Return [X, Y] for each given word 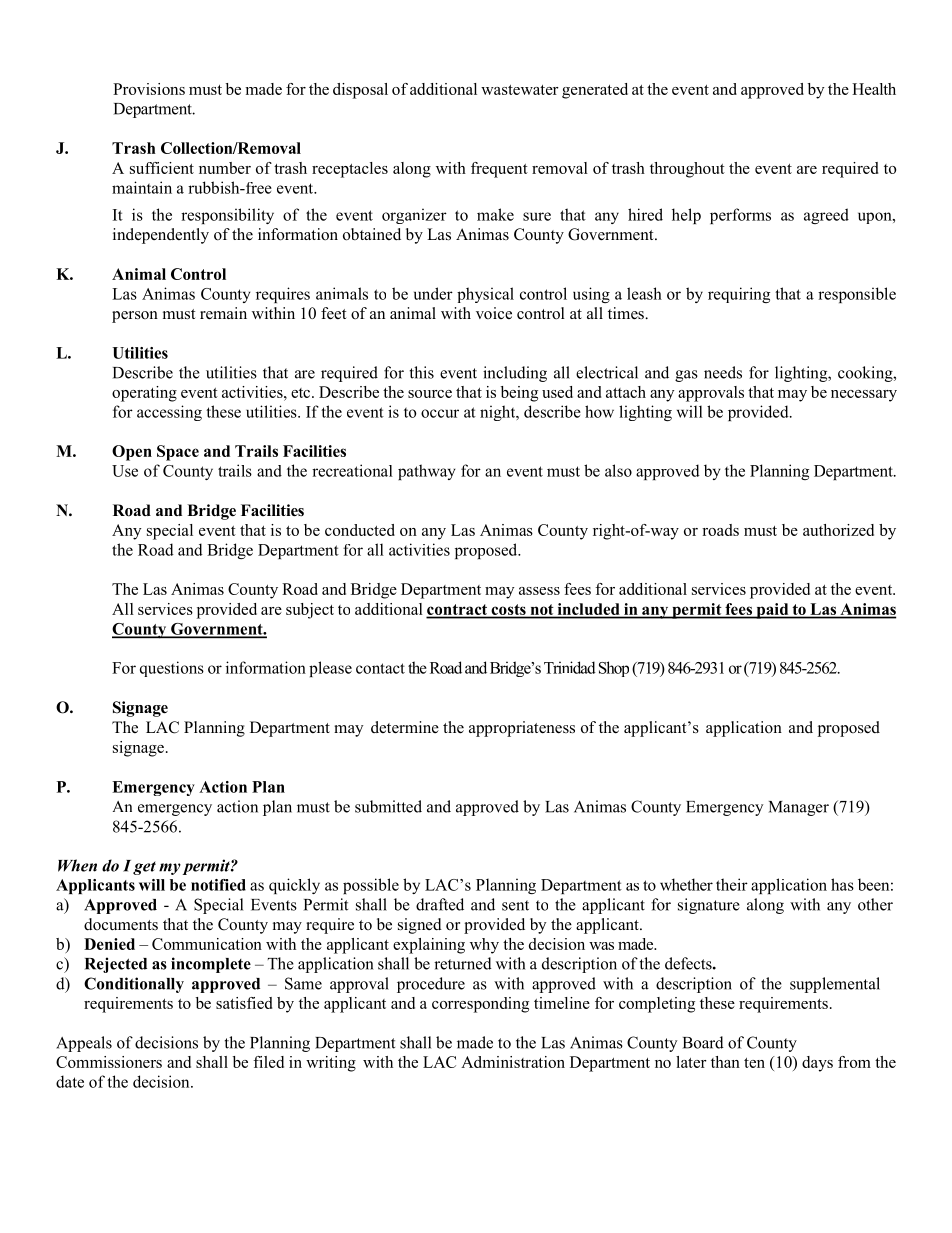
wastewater [520, 90]
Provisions [149, 89]
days [817, 1064]
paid [772, 611]
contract [458, 611]
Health [874, 89]
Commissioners [109, 1062]
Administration [513, 1062]
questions [172, 669]
